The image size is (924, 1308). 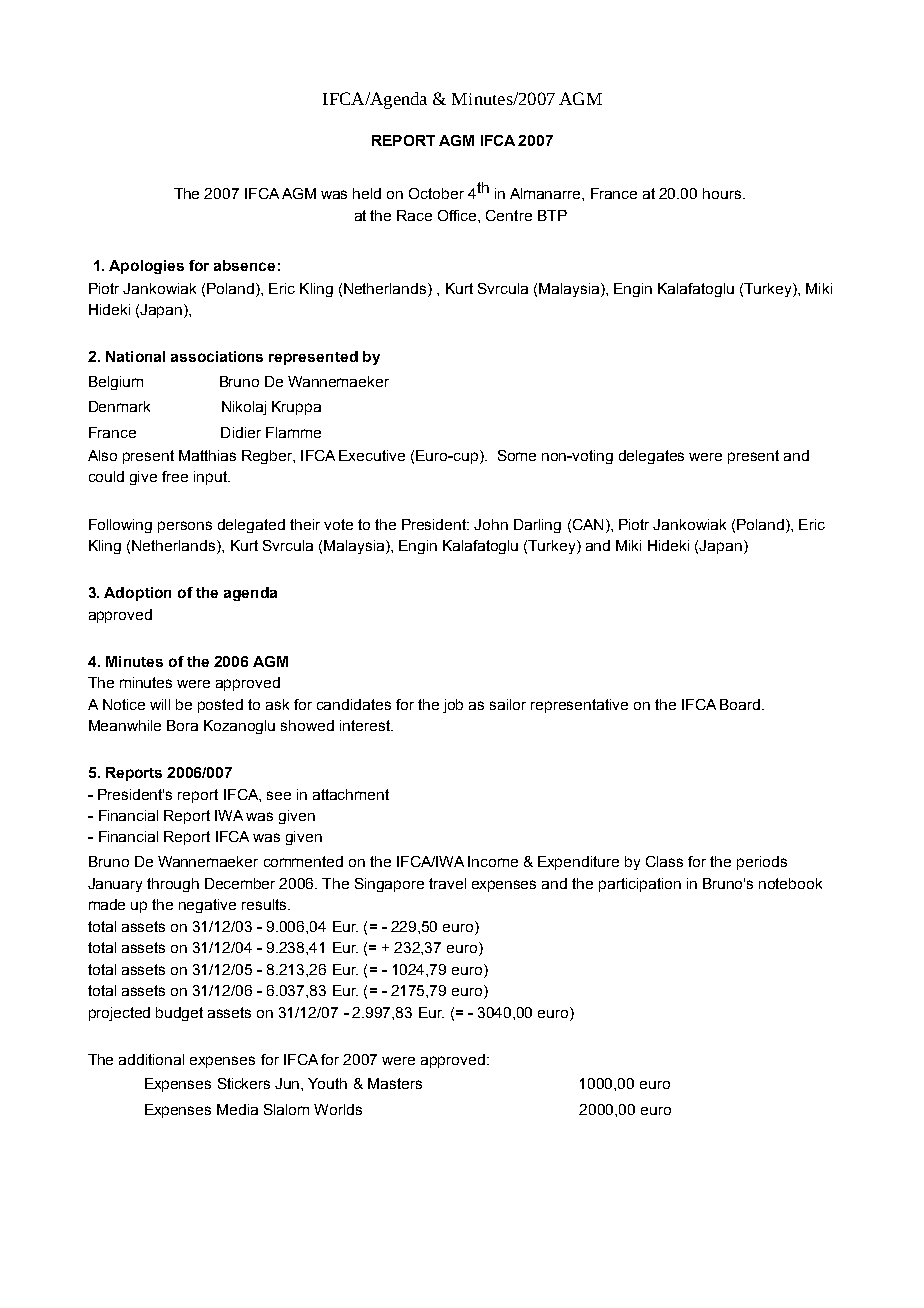 I want to click on additional, so click(x=151, y=1059).
